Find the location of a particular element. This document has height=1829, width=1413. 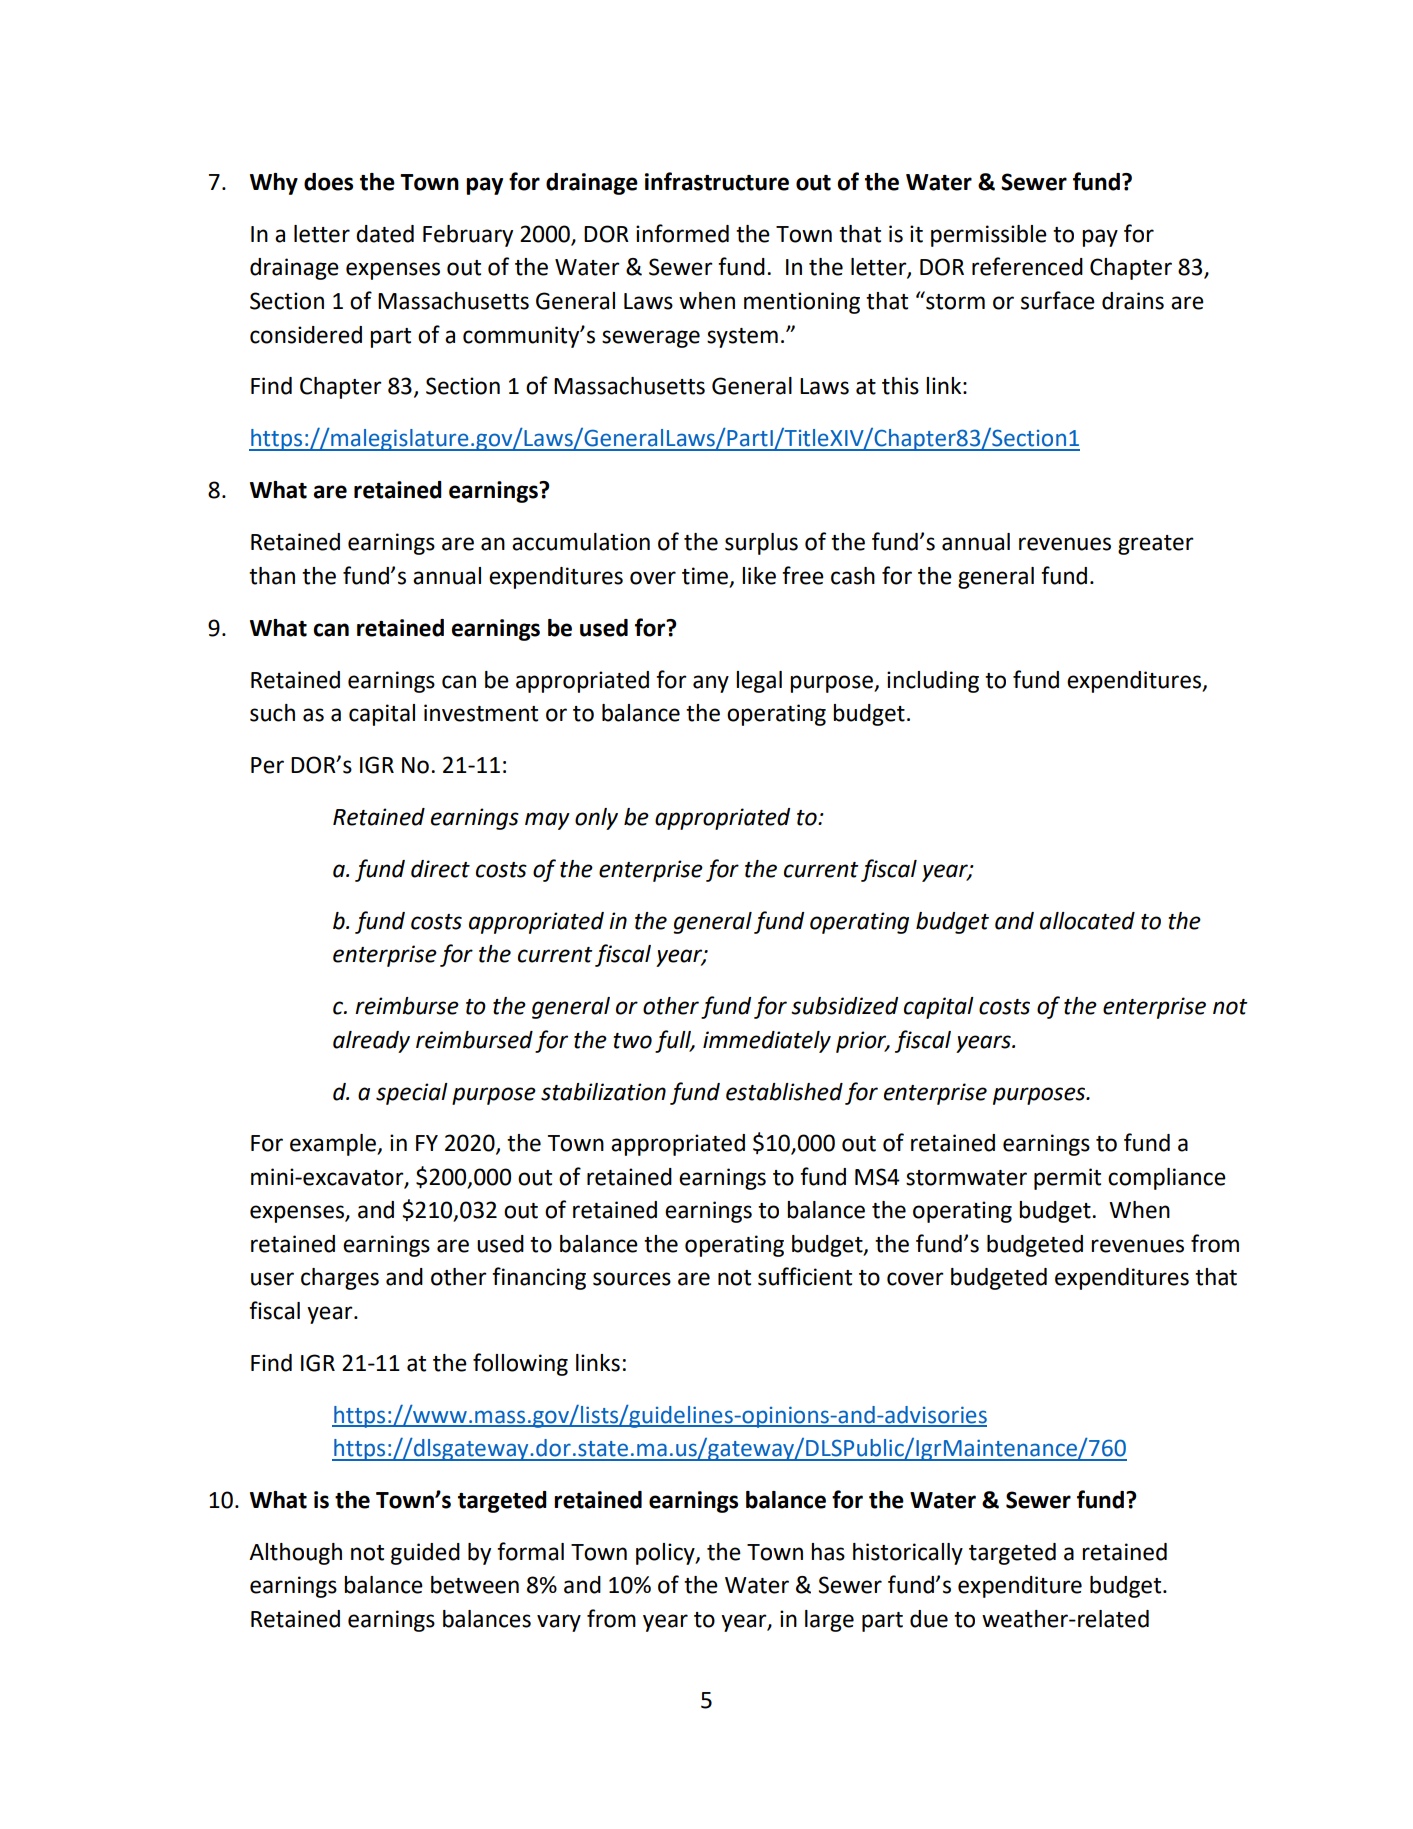

policy is located at coordinates (666, 1554).
